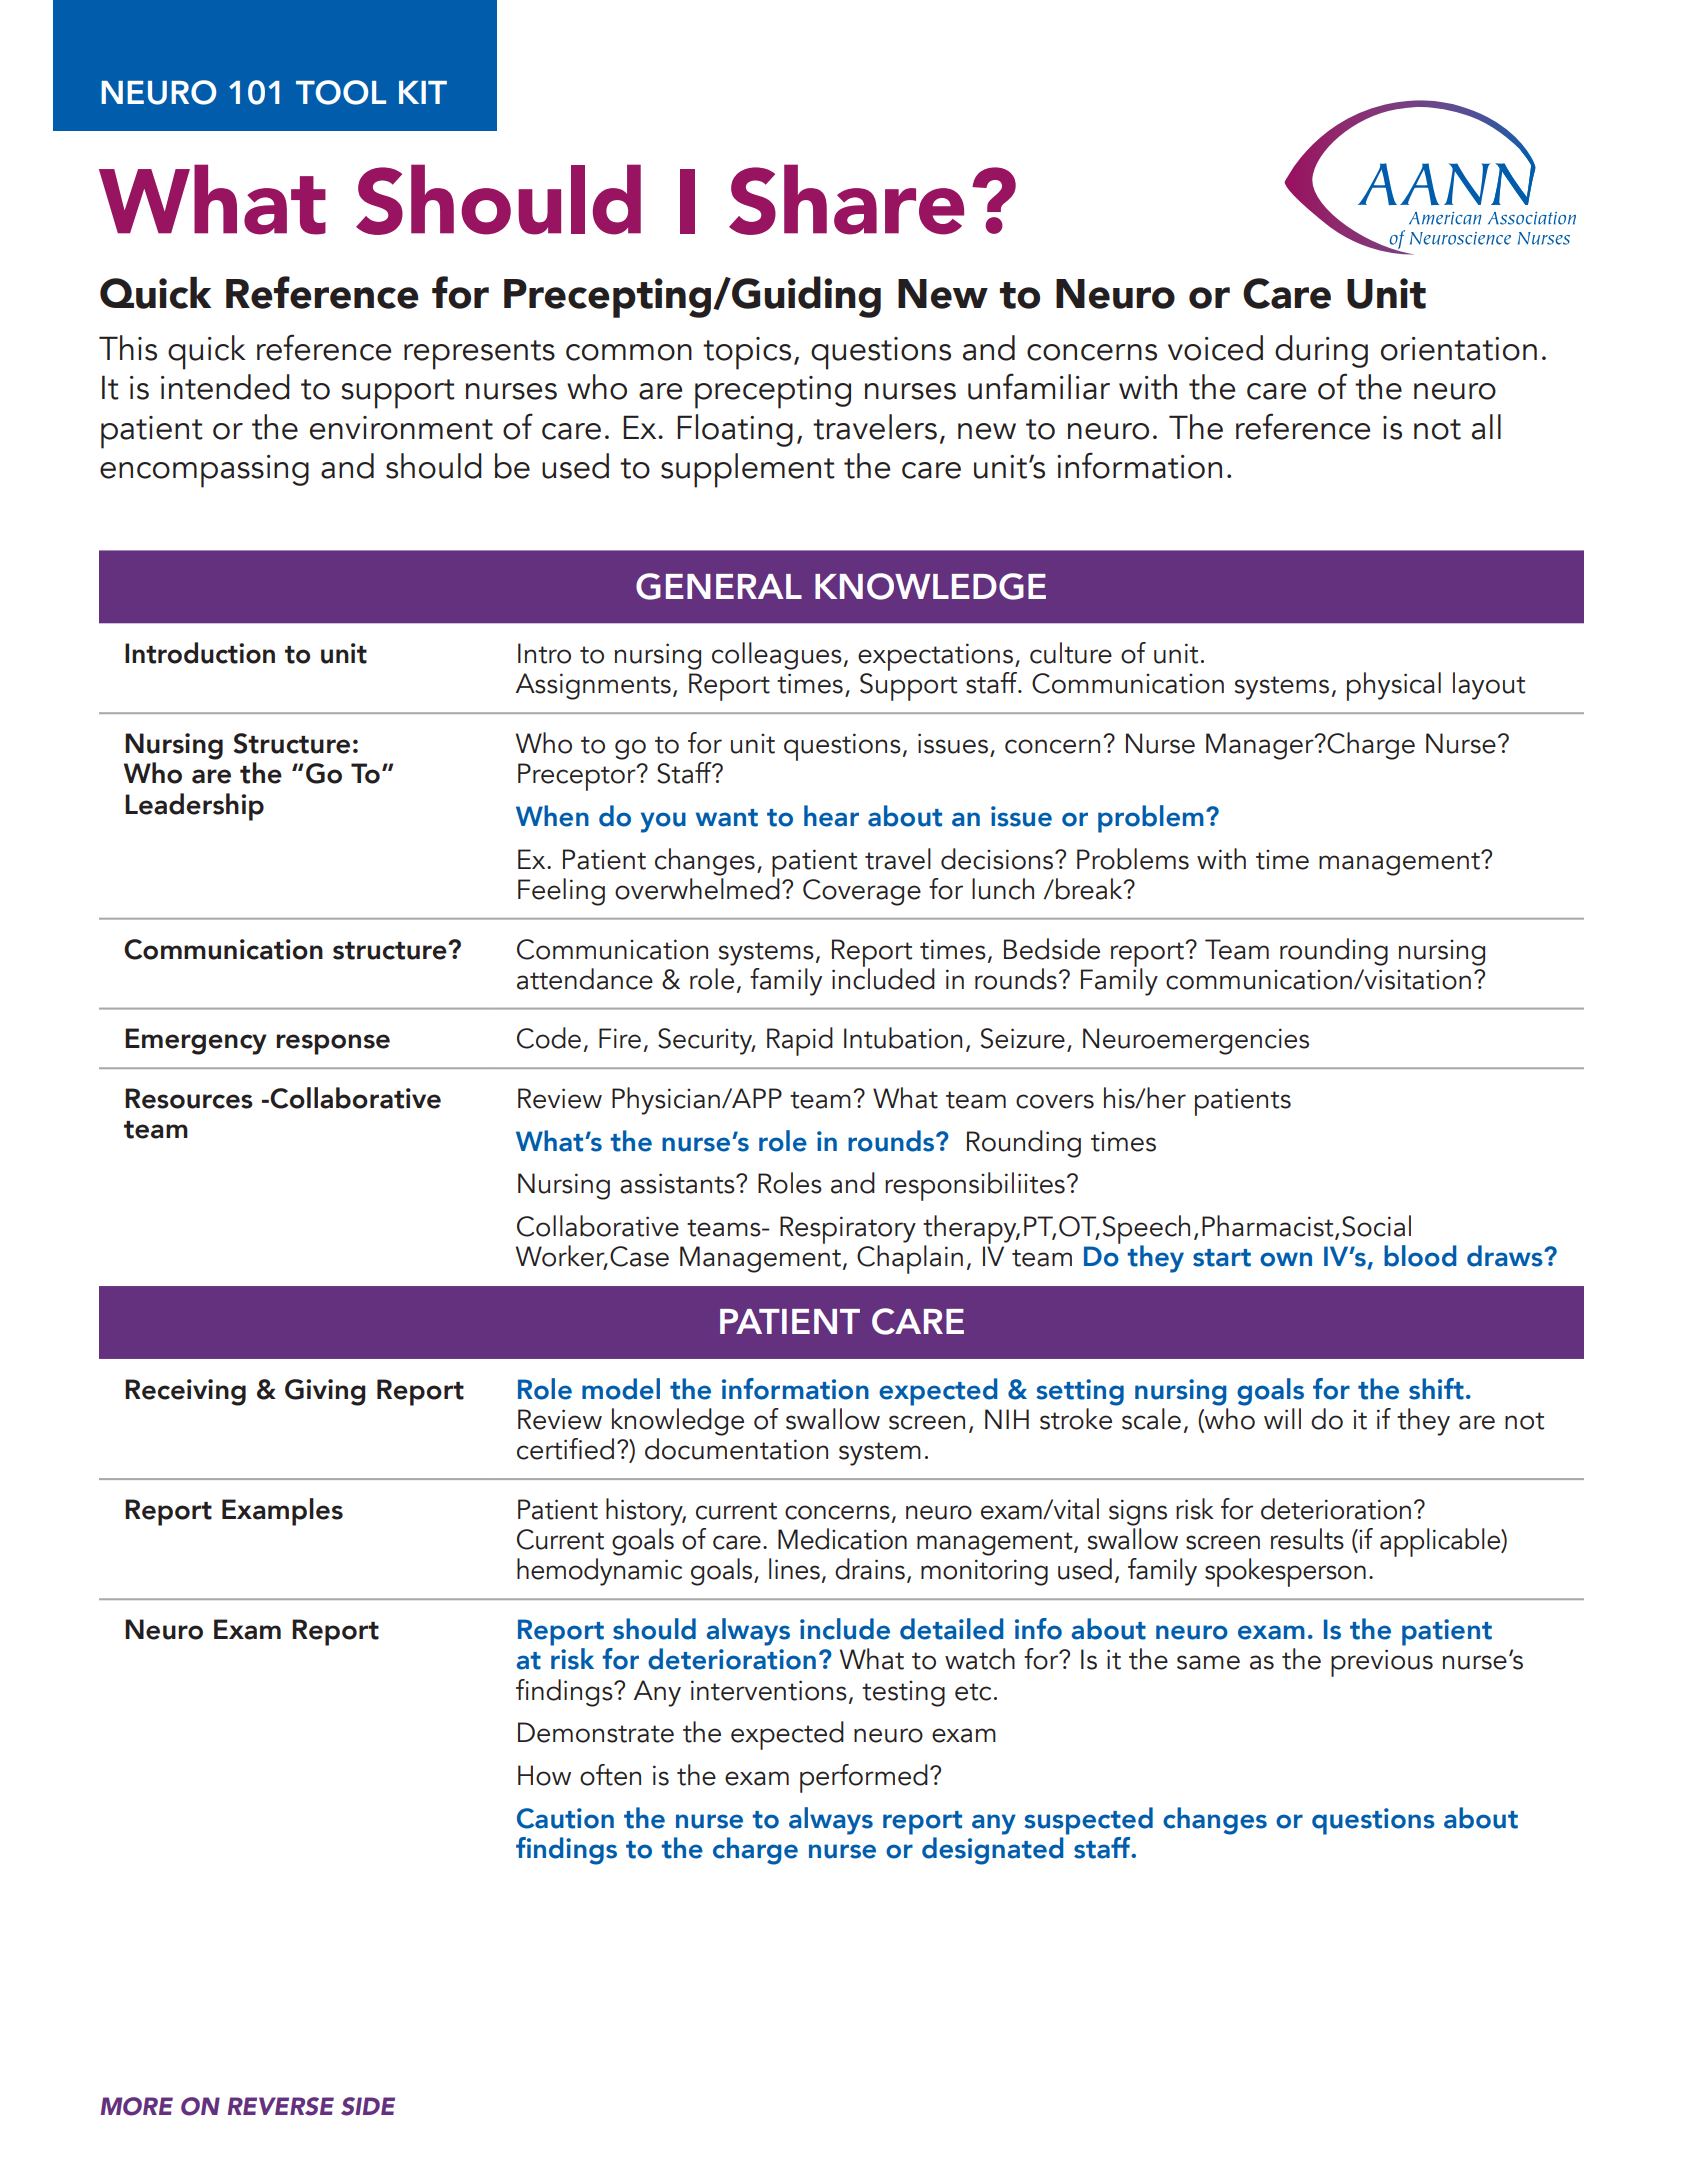 The height and width of the document is (2178, 1683). What do you see at coordinates (1286, 1259) in the document?
I see `own` at bounding box center [1286, 1259].
